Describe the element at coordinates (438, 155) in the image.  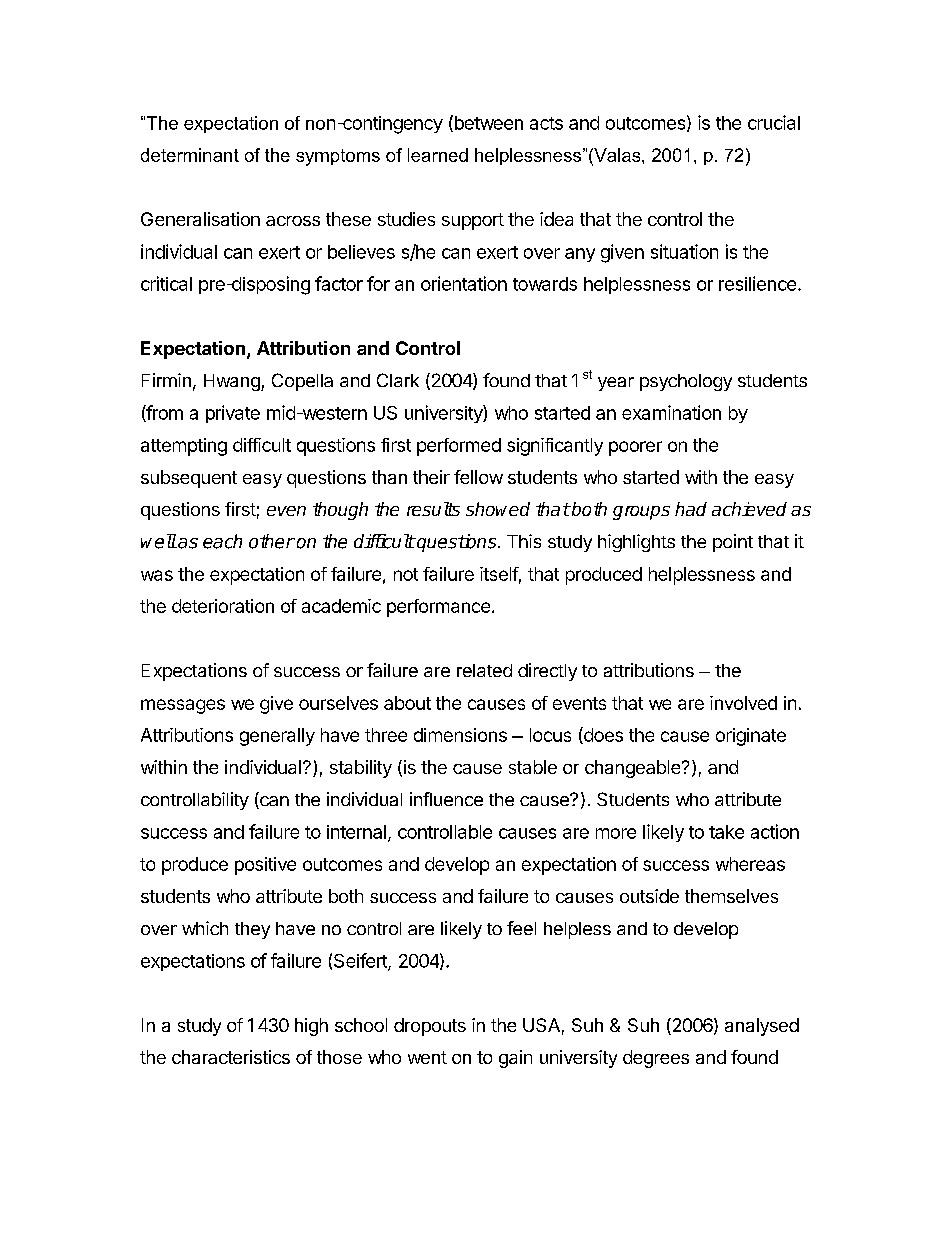
I see `learned` at that location.
